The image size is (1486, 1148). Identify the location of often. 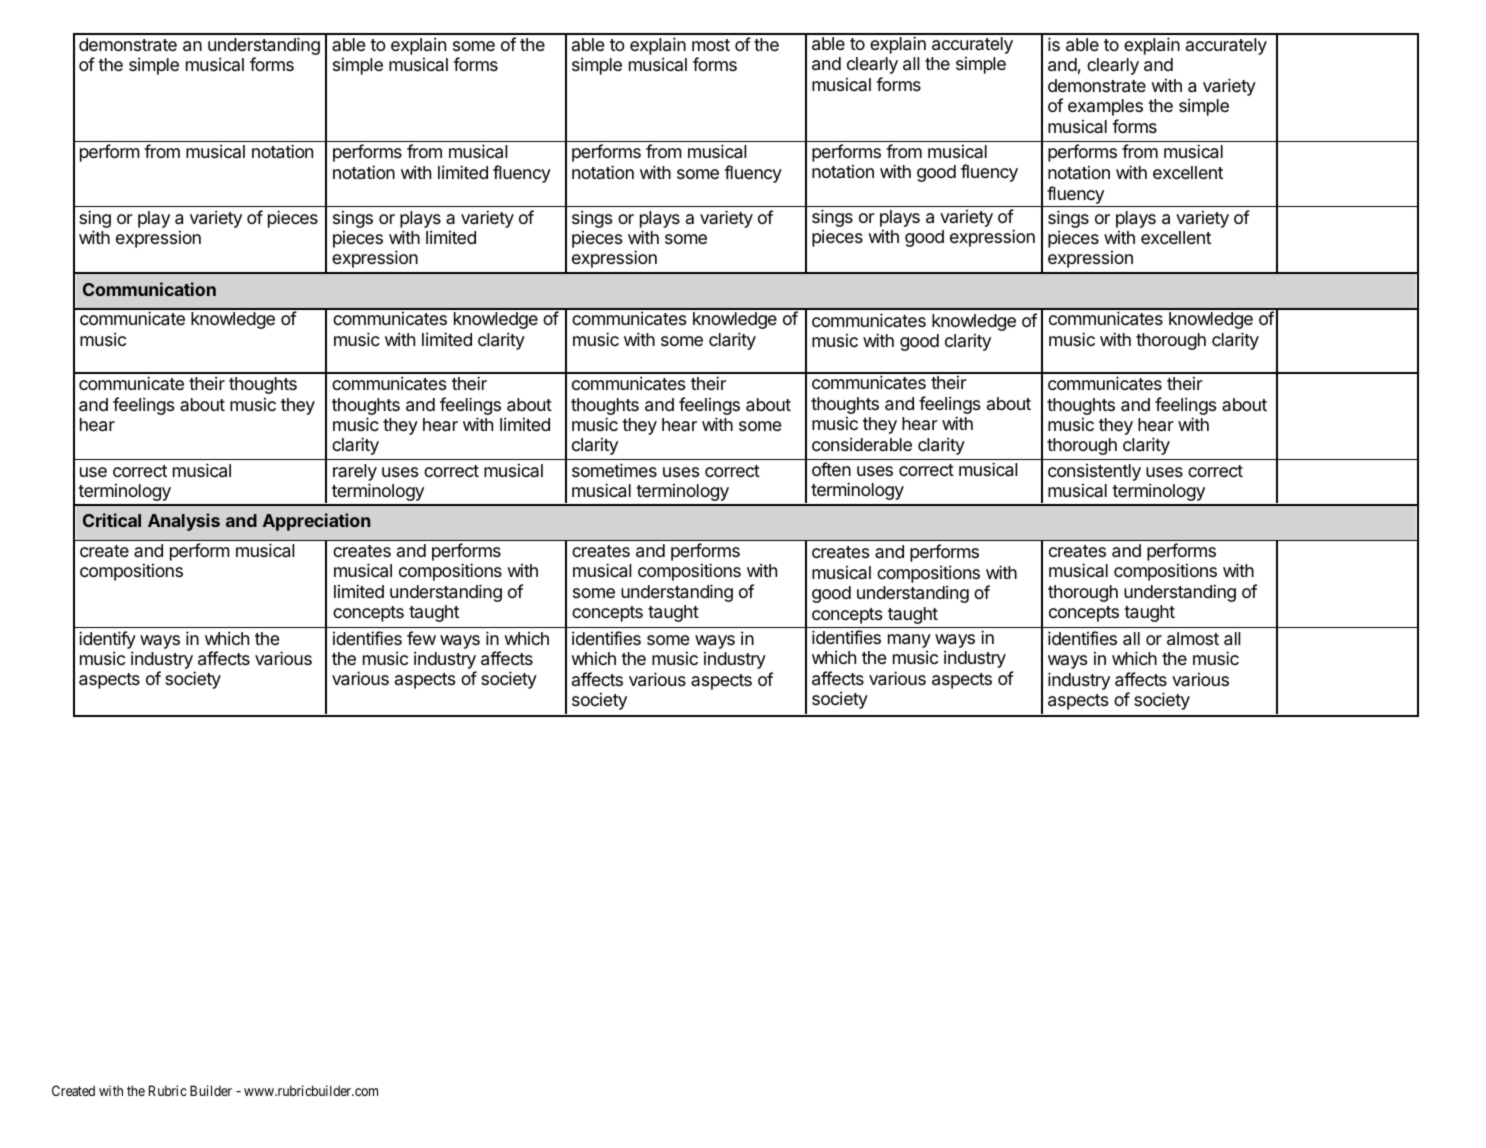
(831, 469).
